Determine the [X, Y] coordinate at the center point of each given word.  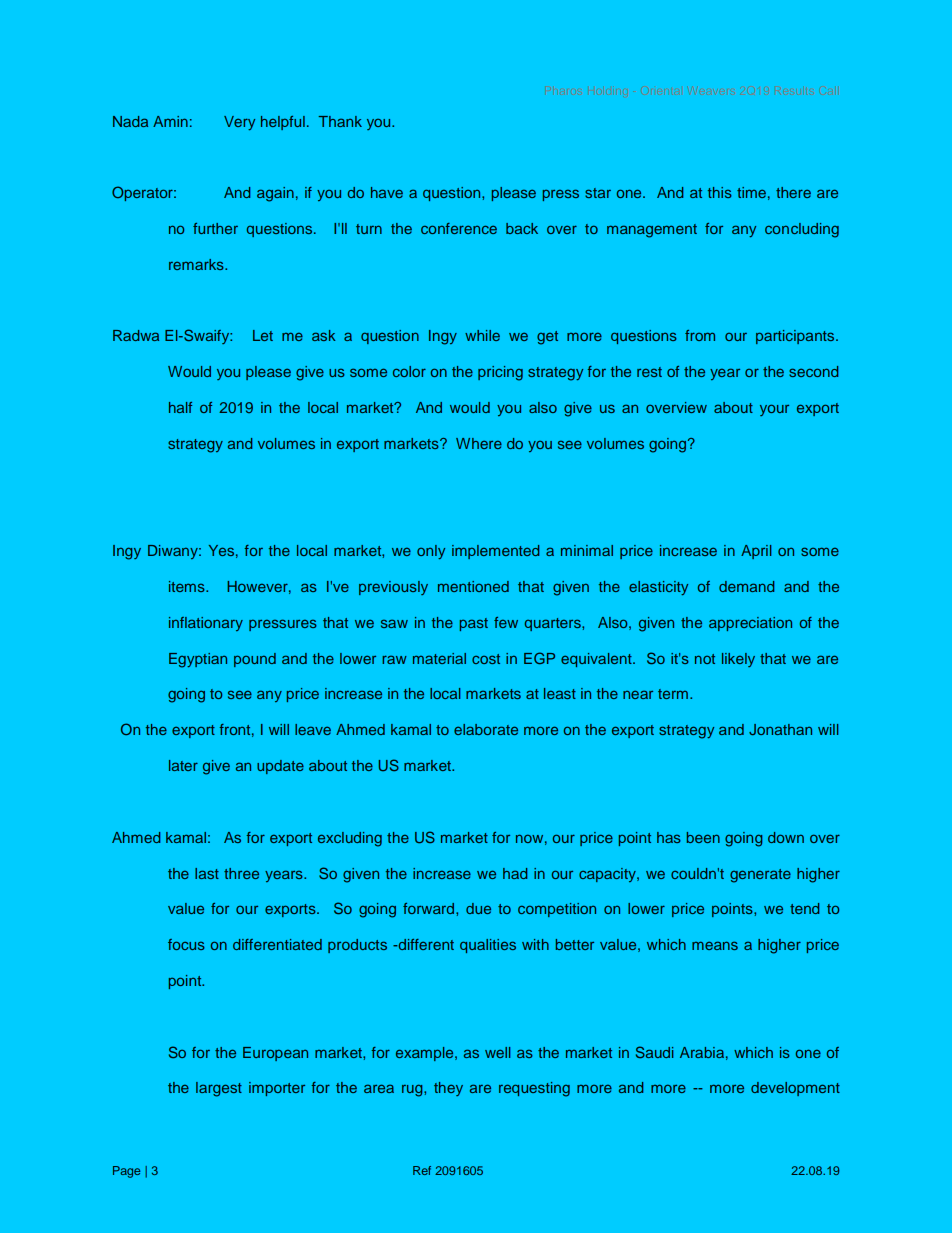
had [515, 873]
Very [239, 123]
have [387, 192]
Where [479, 443]
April [756, 552]
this [720, 192]
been [703, 837]
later [183, 765]
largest [219, 1089]
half [180, 407]
